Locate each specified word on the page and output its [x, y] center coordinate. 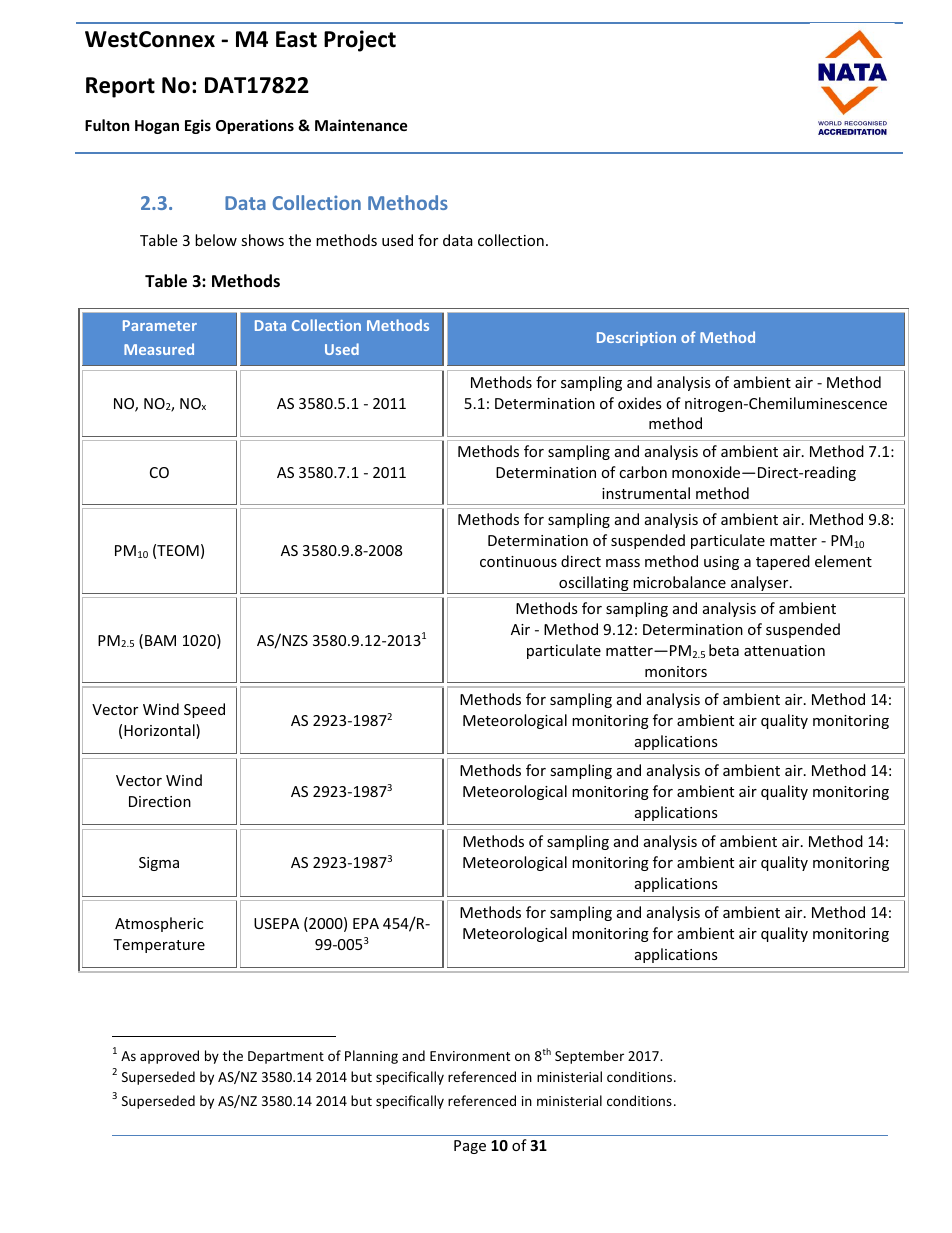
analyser [760, 585]
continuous [518, 561]
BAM [160, 640]
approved [169, 1057]
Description [636, 339]
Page [470, 1147]
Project [360, 41]
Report [120, 87]
